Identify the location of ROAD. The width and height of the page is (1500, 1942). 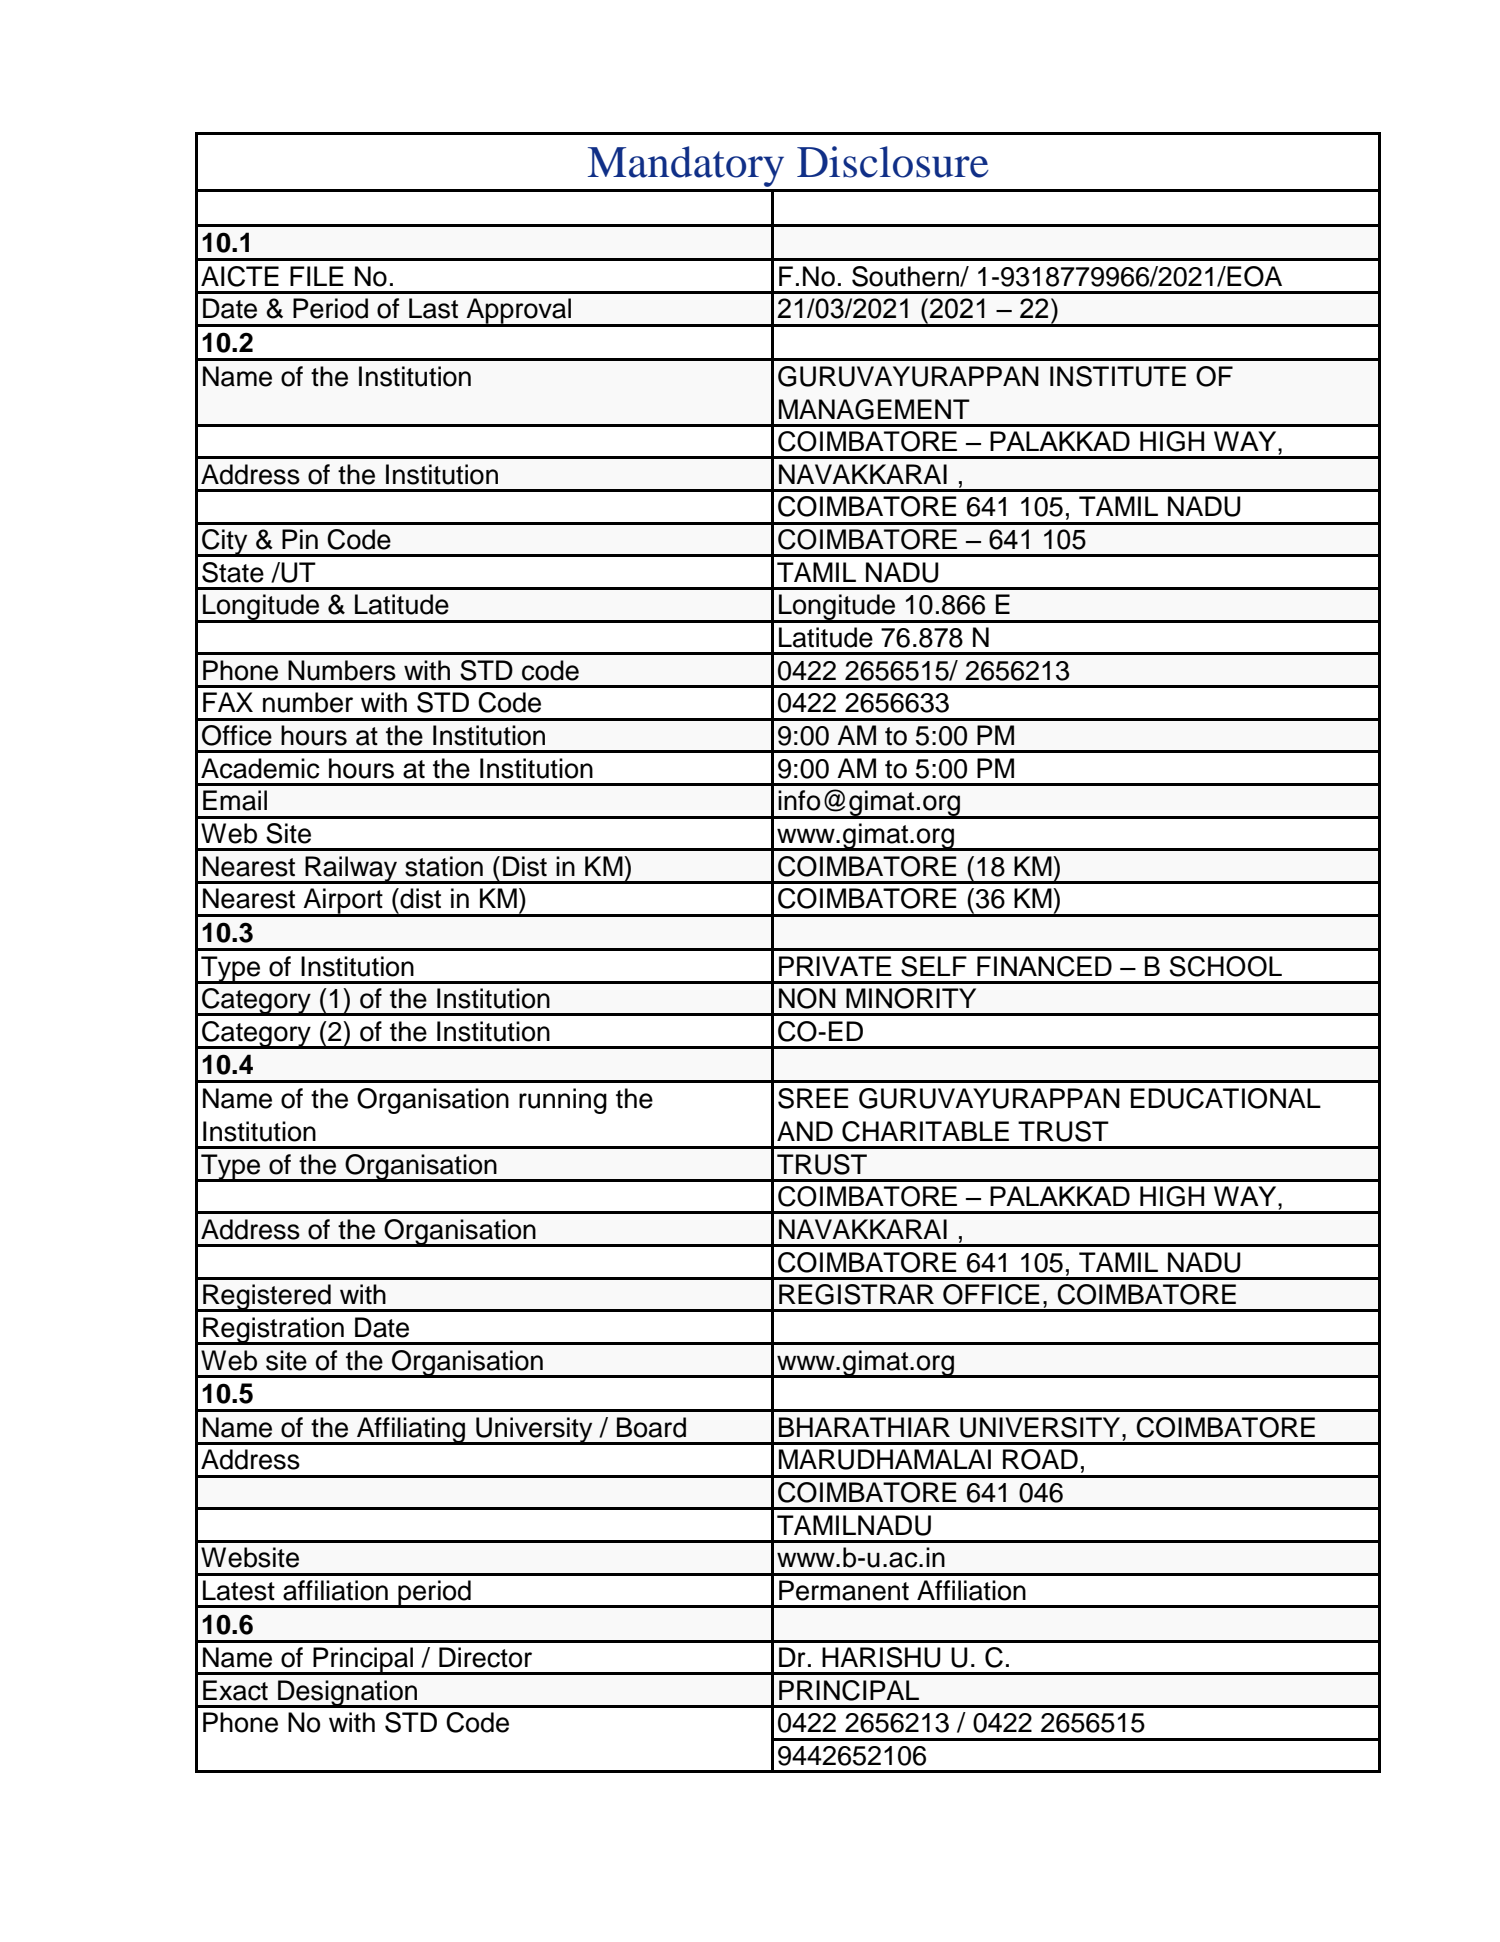
(1040, 1459).
